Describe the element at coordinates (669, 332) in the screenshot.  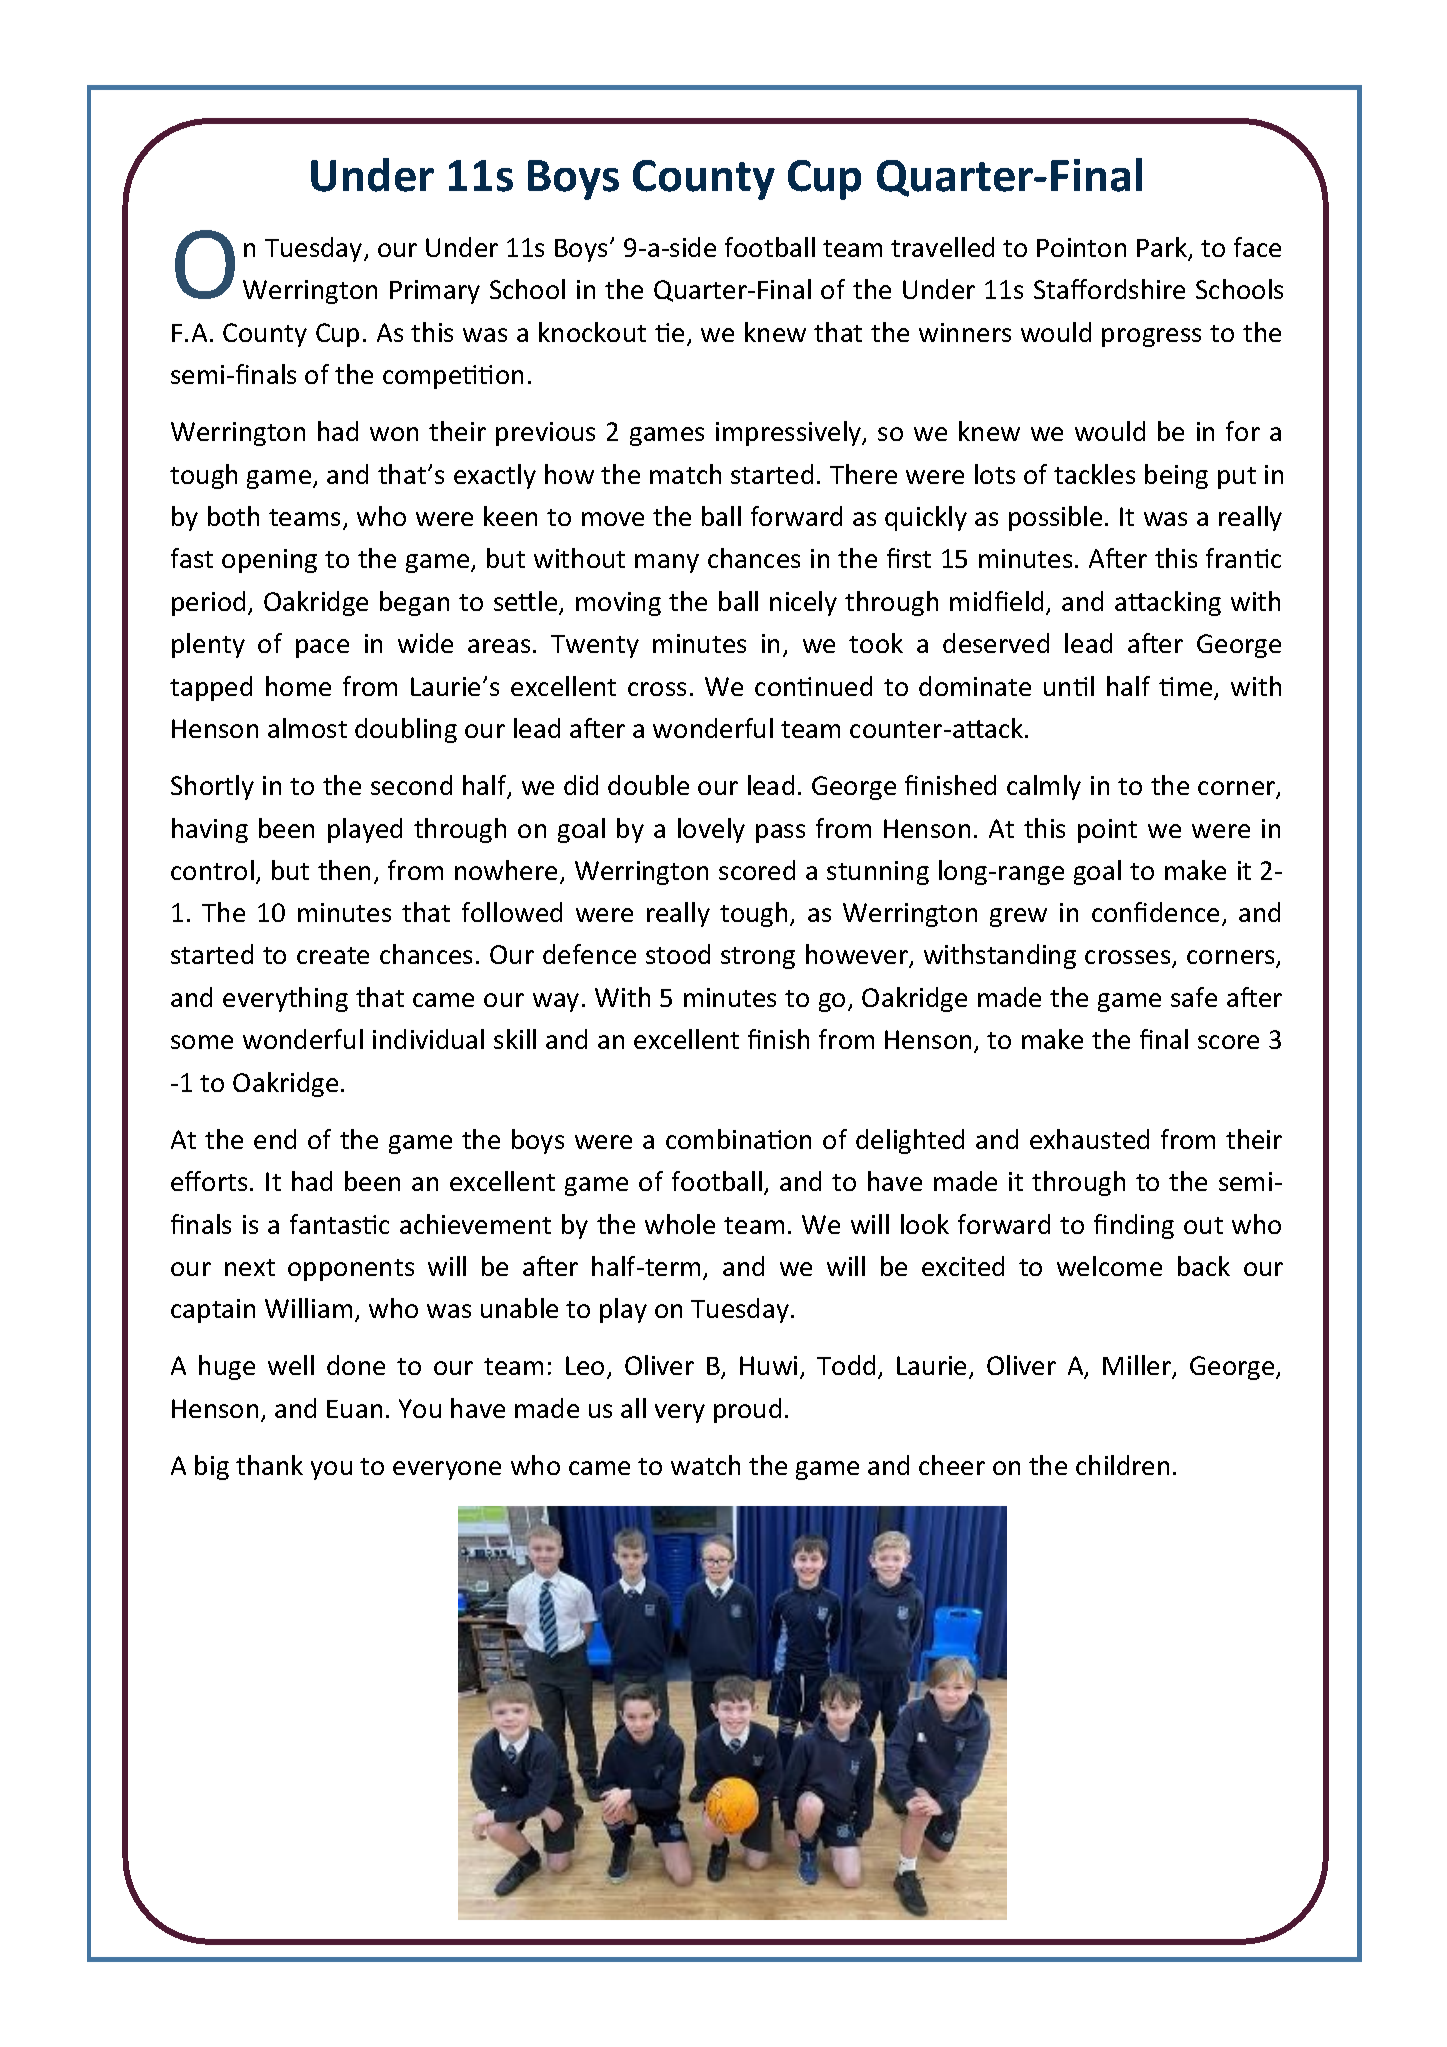
I see `tie` at that location.
